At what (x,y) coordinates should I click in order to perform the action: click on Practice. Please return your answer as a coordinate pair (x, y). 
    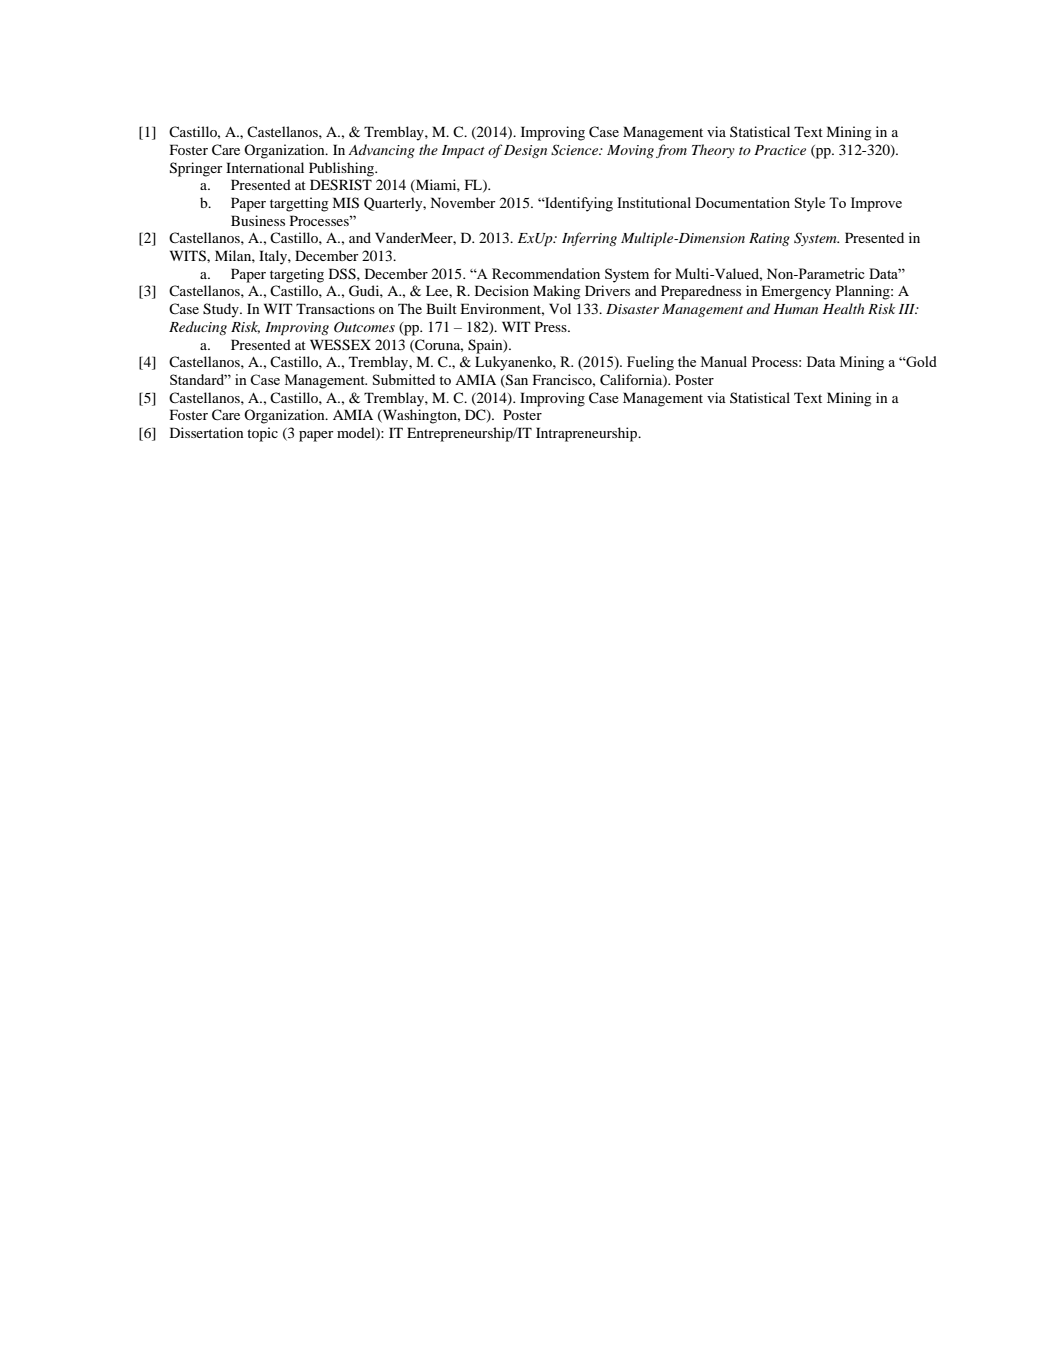
    Looking at the image, I should click on (780, 150).
